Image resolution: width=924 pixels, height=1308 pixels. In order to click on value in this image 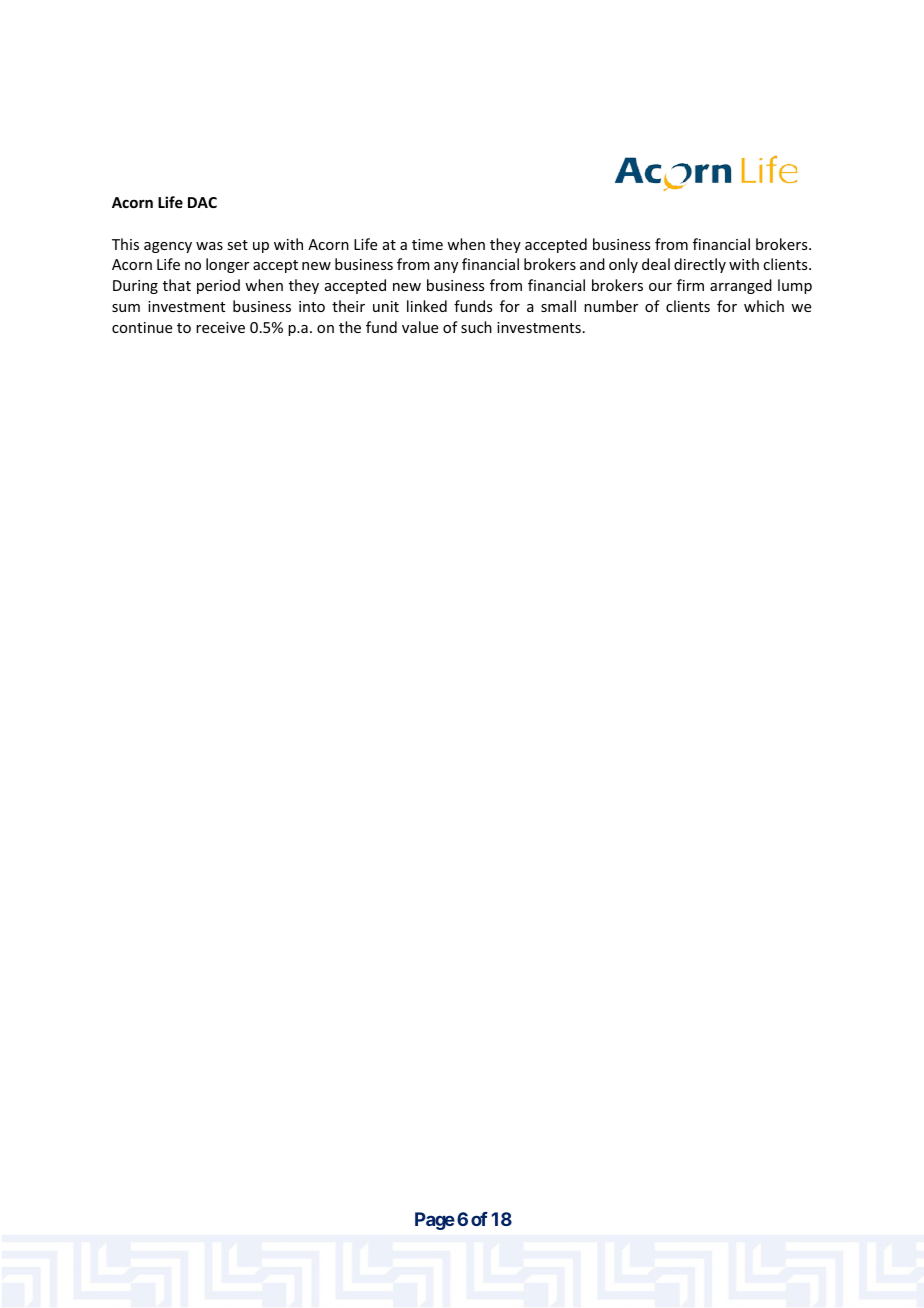, I will do `click(420, 327)`.
